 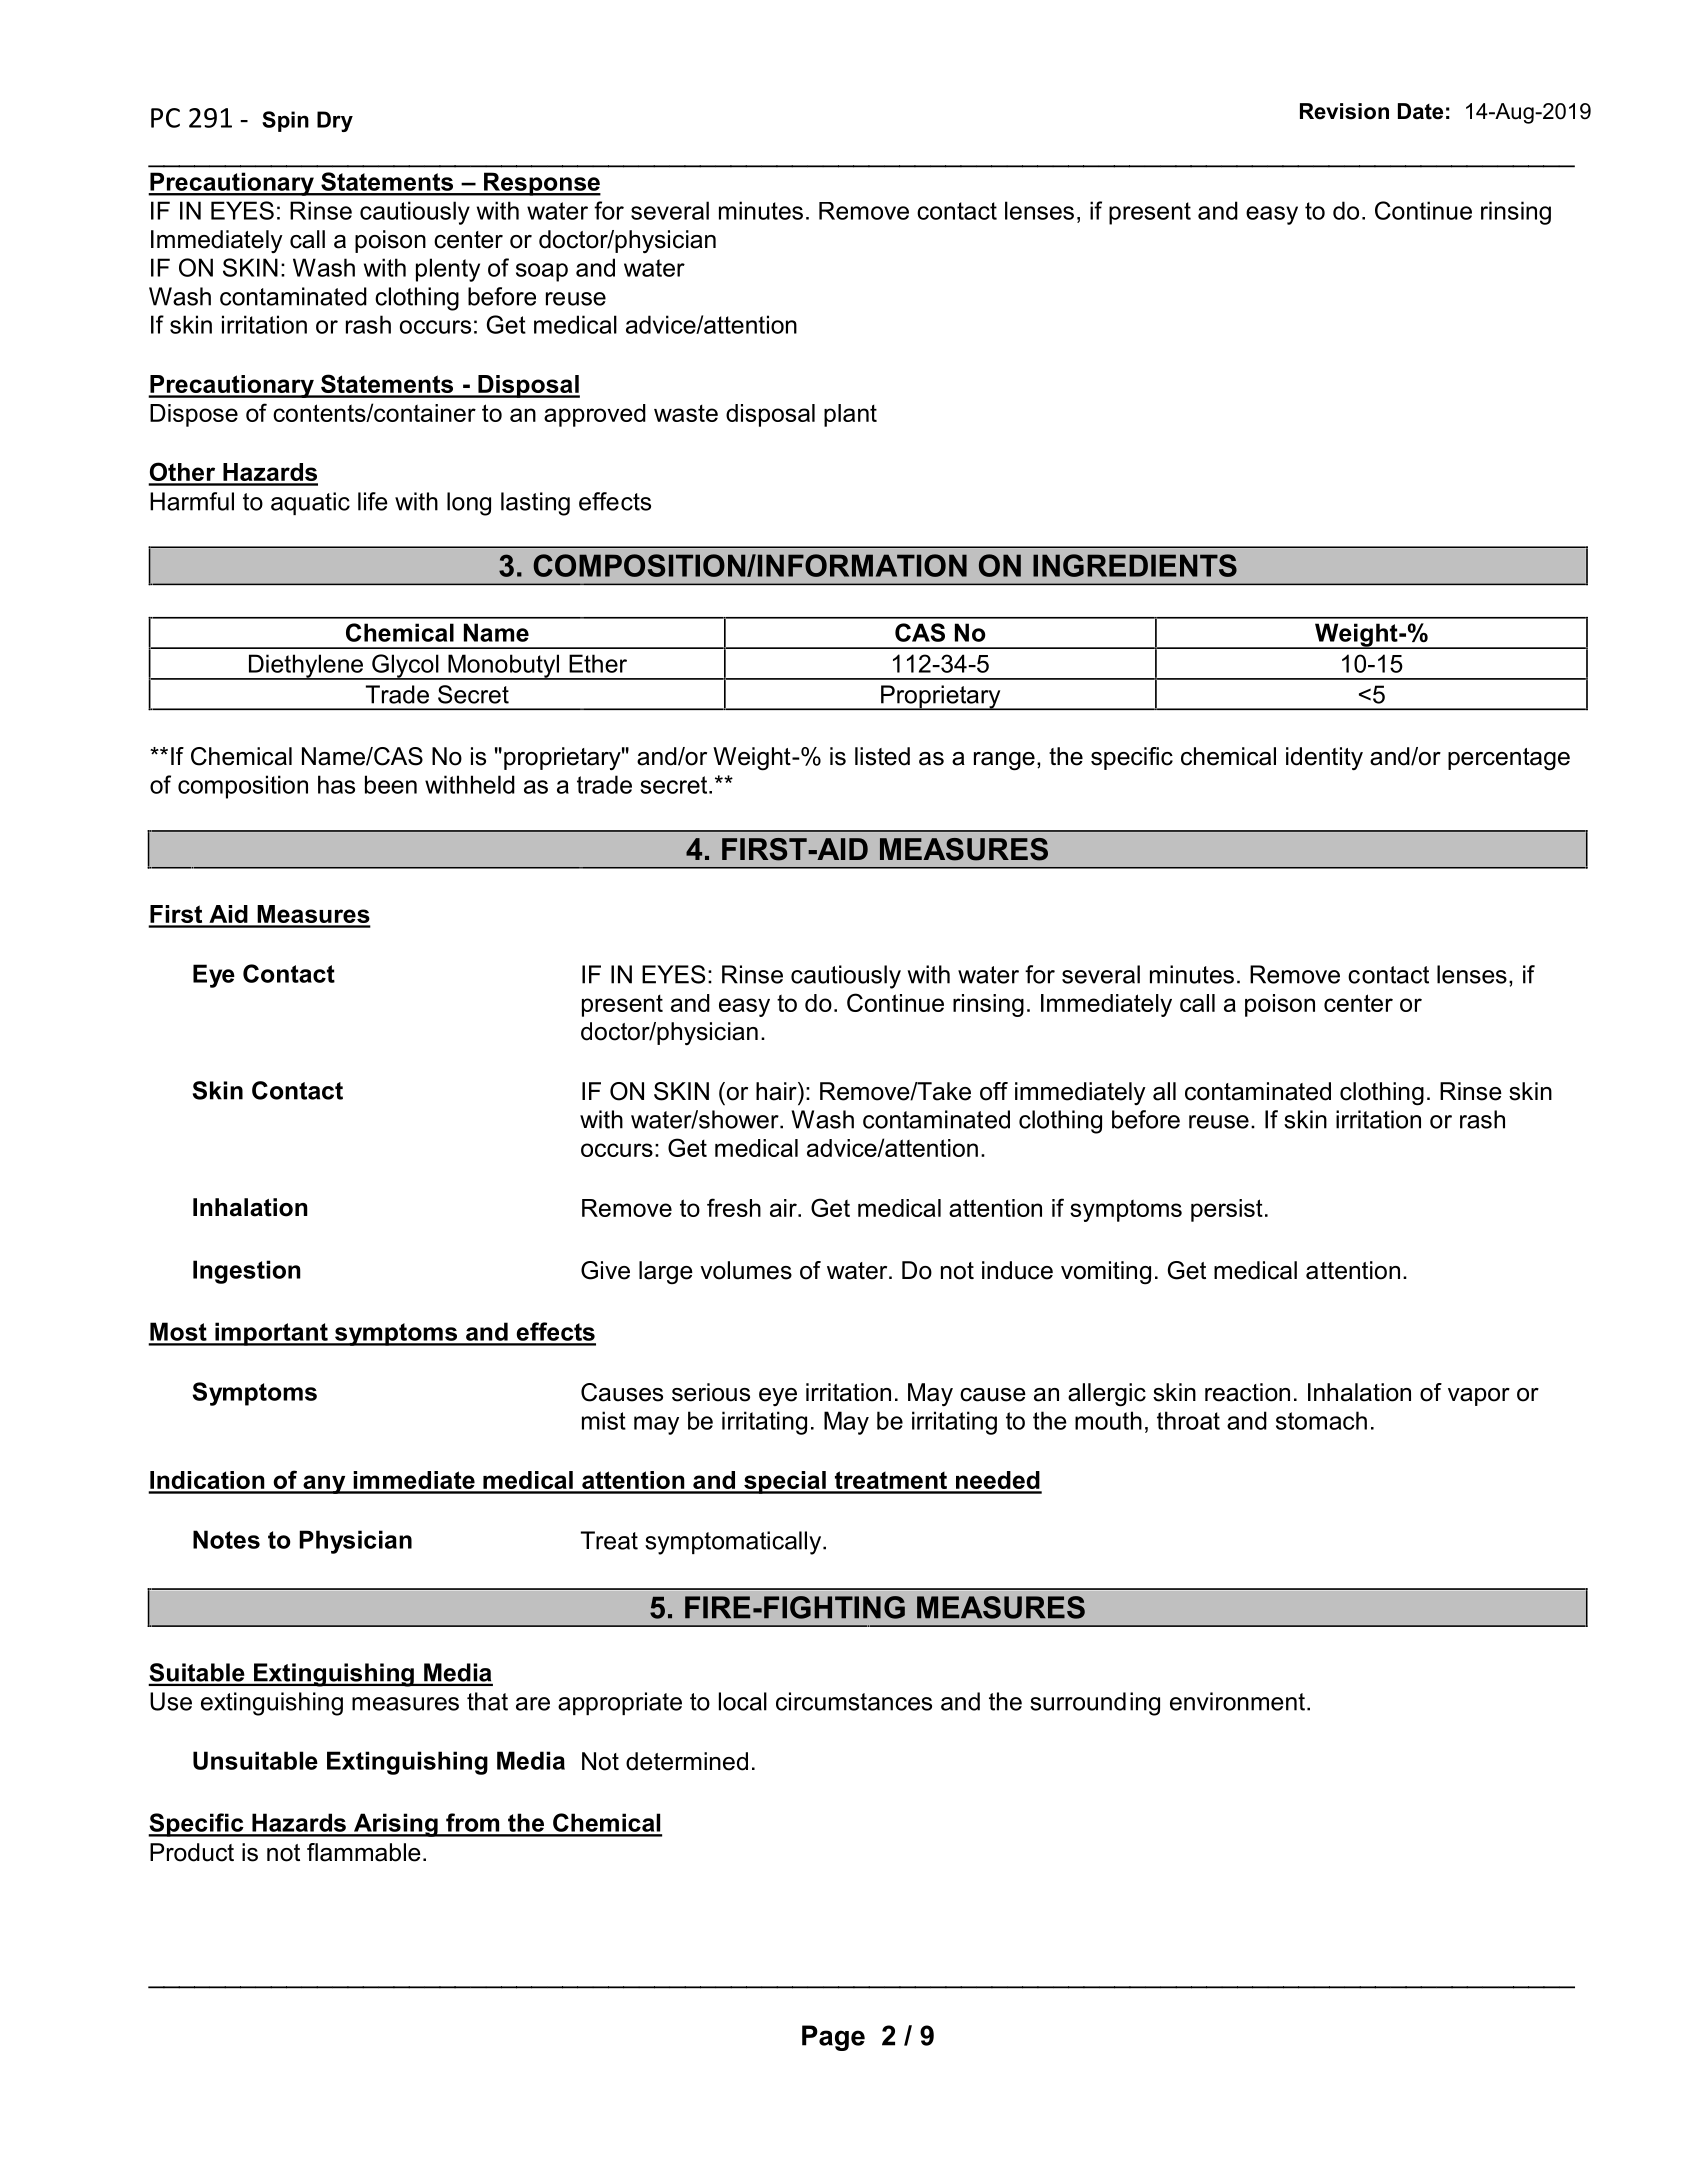 What do you see at coordinates (541, 184) in the screenshot?
I see `Response` at bounding box center [541, 184].
